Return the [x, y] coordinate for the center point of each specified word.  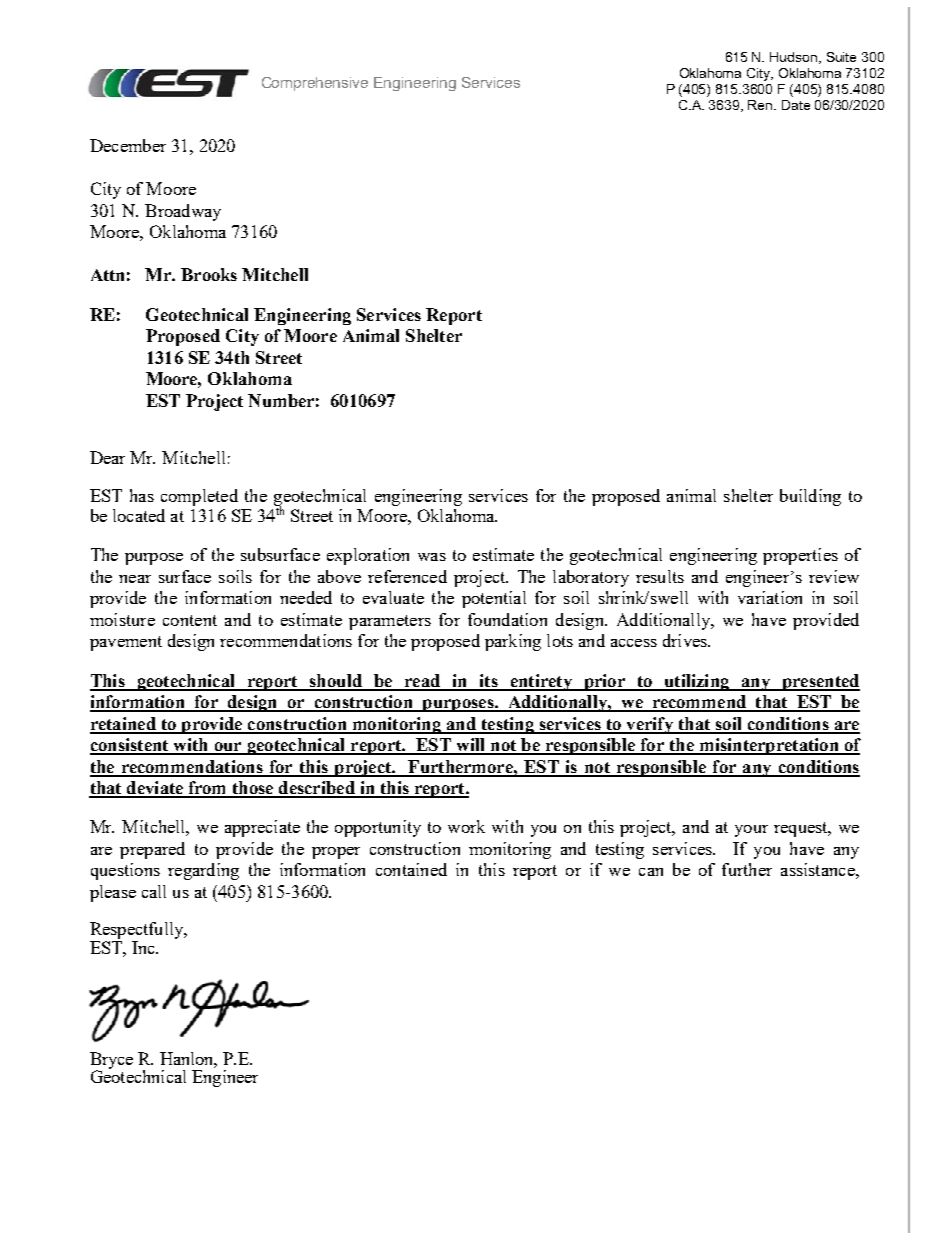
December [128, 145]
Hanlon [188, 1060]
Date [796, 105]
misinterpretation [769, 746]
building [810, 497]
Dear [107, 457]
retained [124, 725]
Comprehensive [315, 84]
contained [411, 869]
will [470, 746]
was [432, 557]
